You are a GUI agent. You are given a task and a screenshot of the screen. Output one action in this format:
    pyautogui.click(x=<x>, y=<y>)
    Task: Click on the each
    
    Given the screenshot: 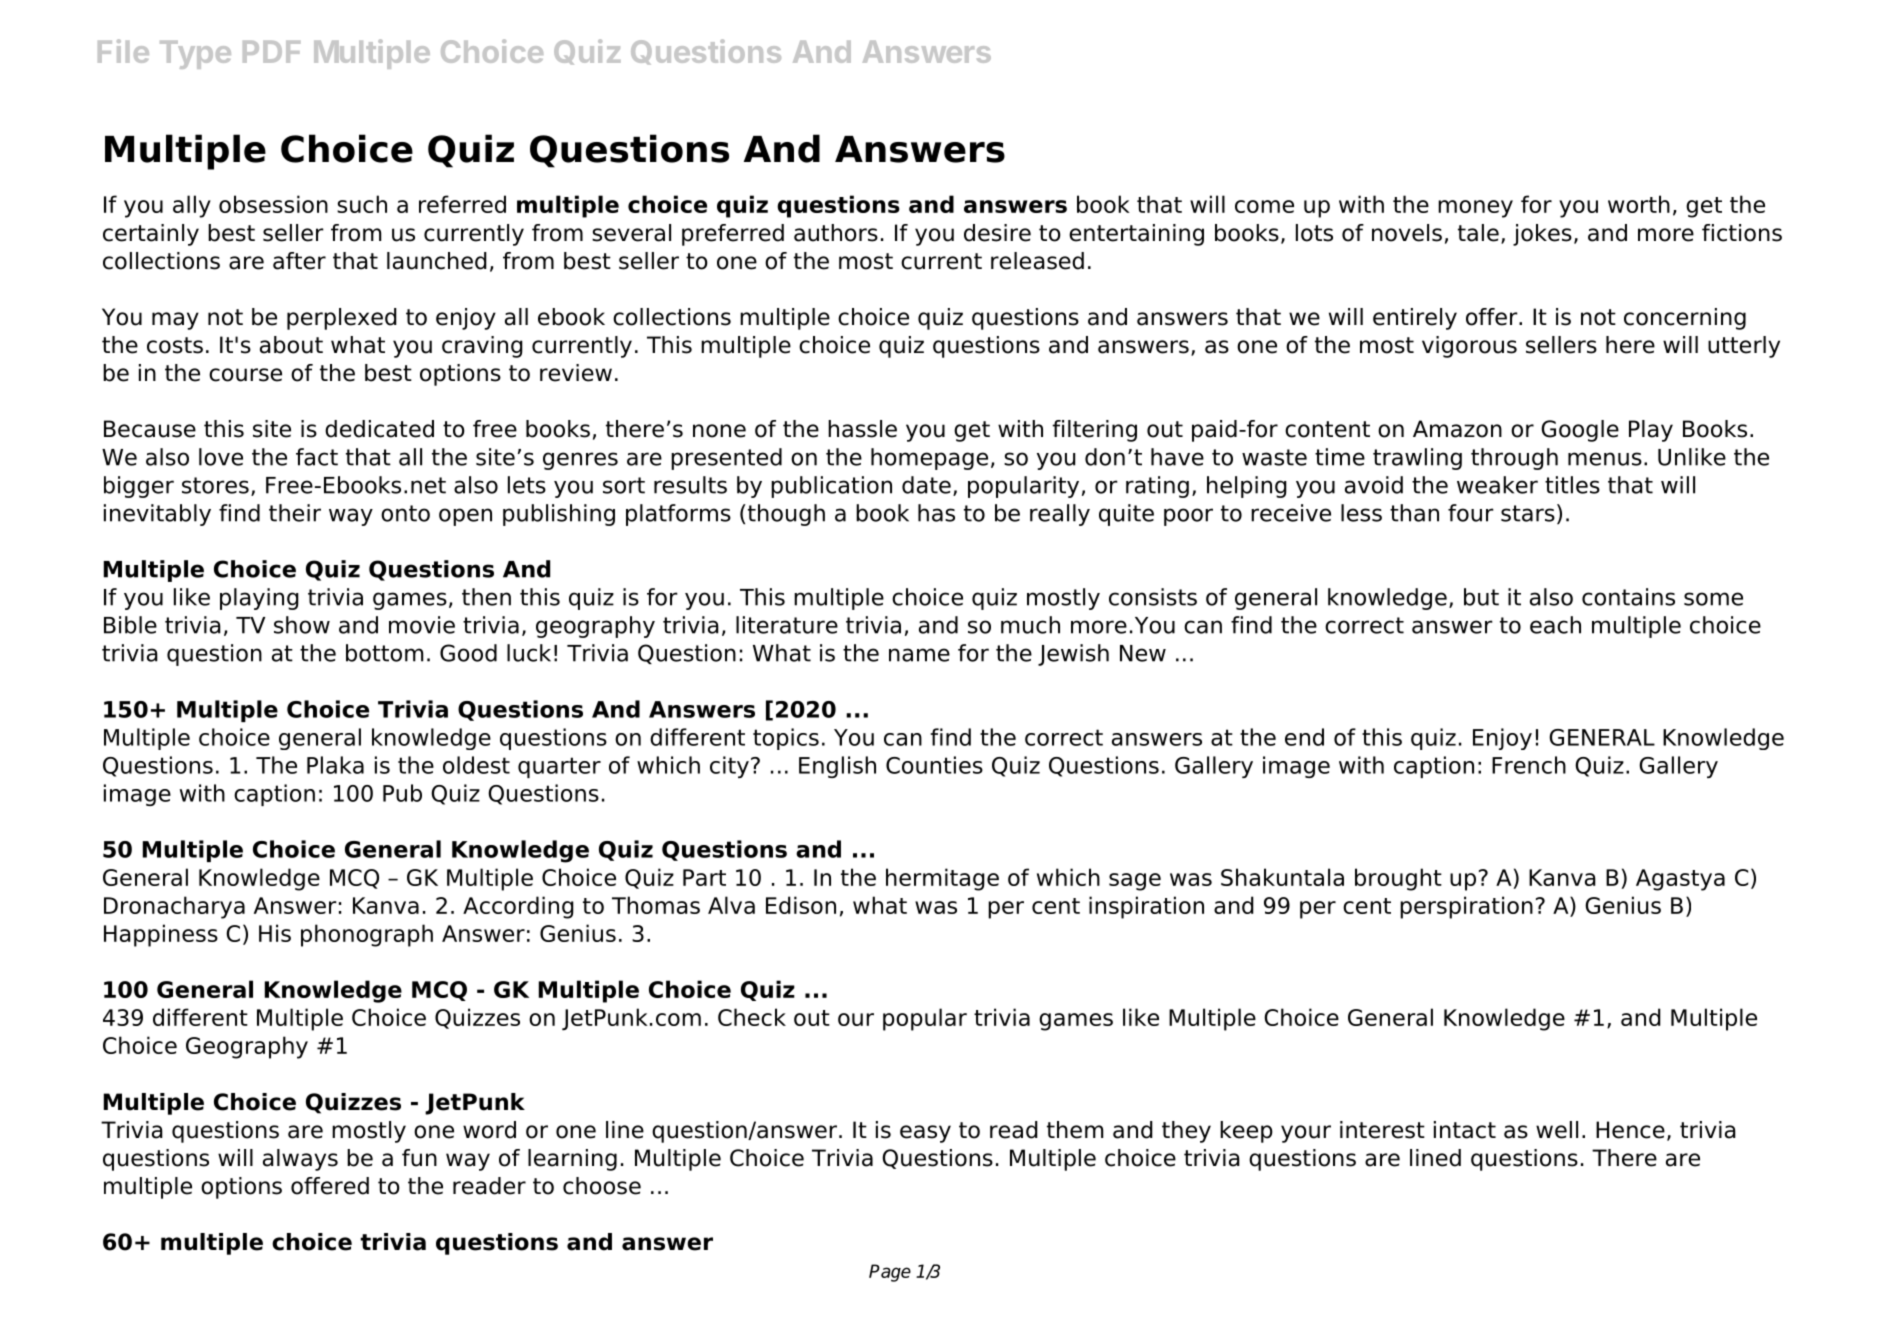 What is the action you would take?
    pyautogui.click(x=1555, y=625)
